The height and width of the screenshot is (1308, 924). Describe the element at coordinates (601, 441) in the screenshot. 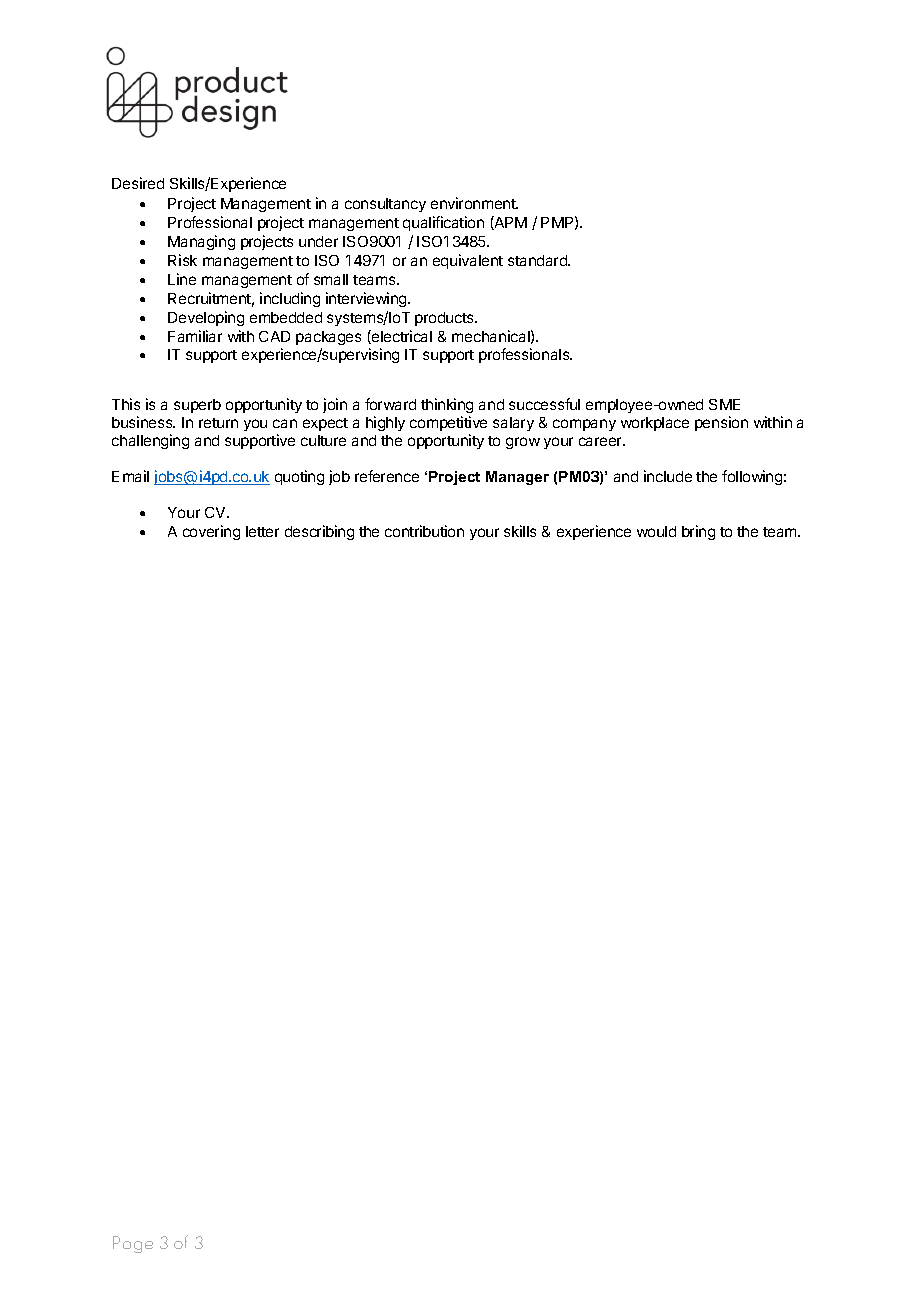

I see `career` at that location.
